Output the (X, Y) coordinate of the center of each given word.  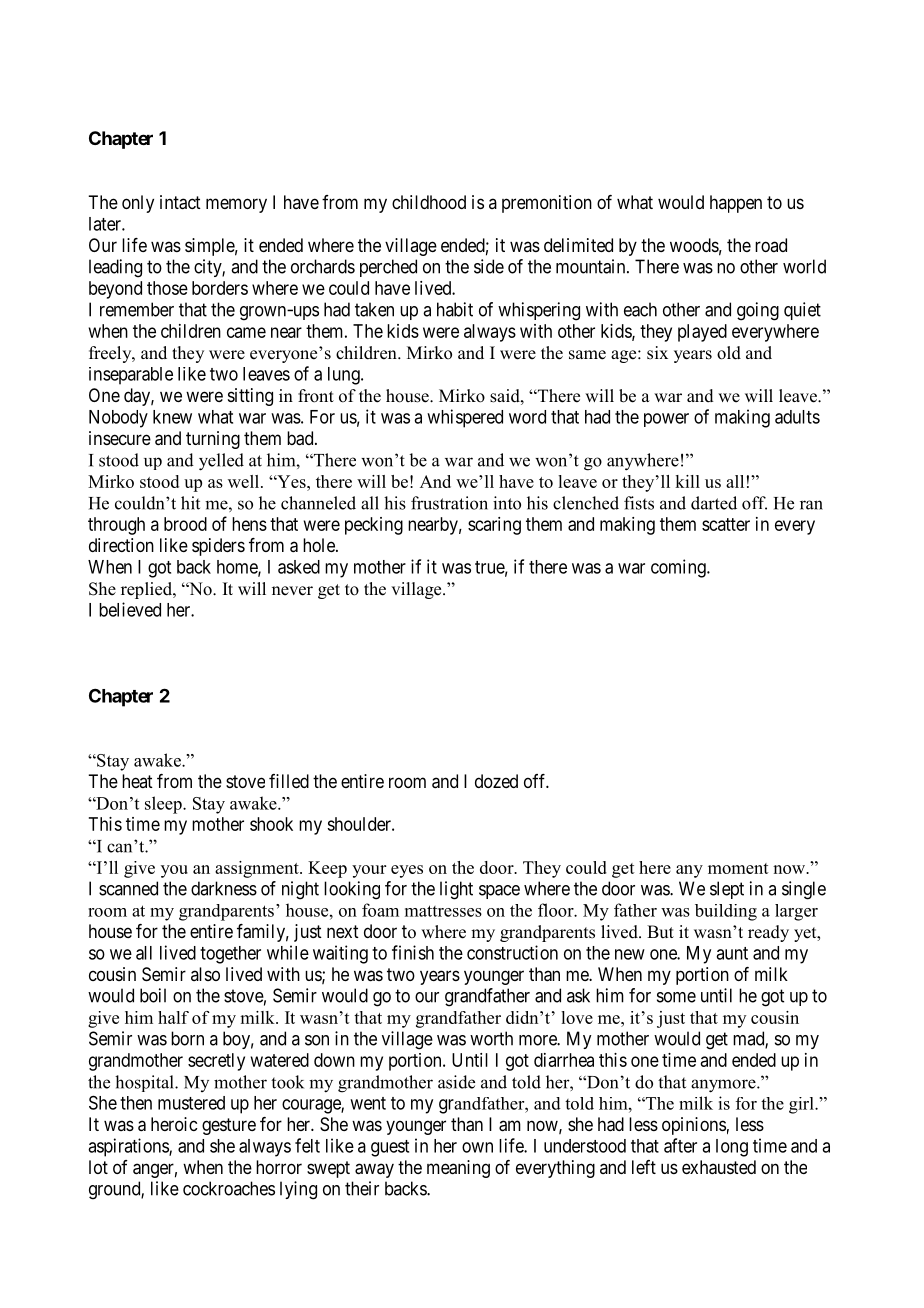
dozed (496, 781)
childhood (429, 202)
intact (180, 202)
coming (679, 568)
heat (137, 781)
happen (736, 204)
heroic (174, 1124)
